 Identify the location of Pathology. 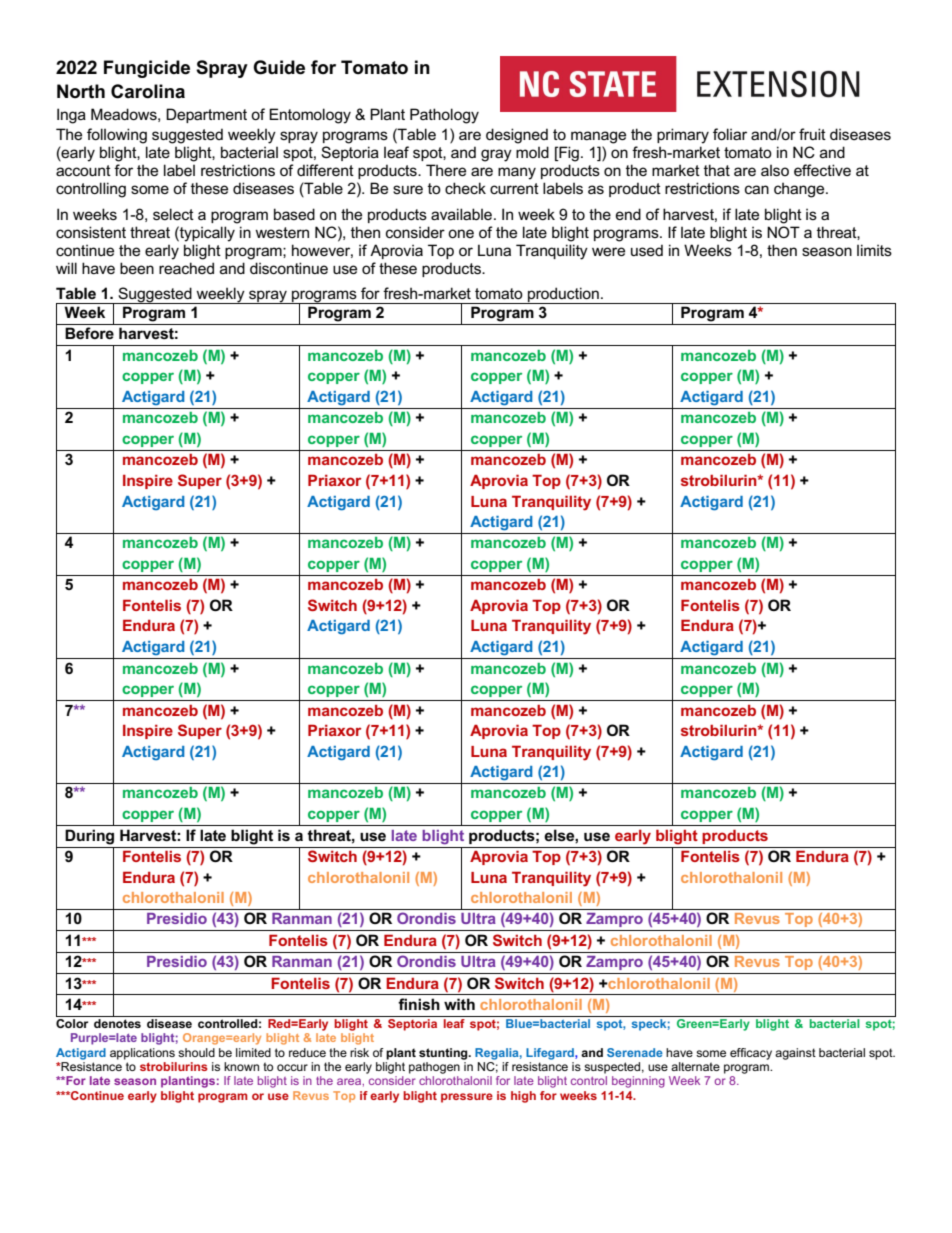
(444, 116).
